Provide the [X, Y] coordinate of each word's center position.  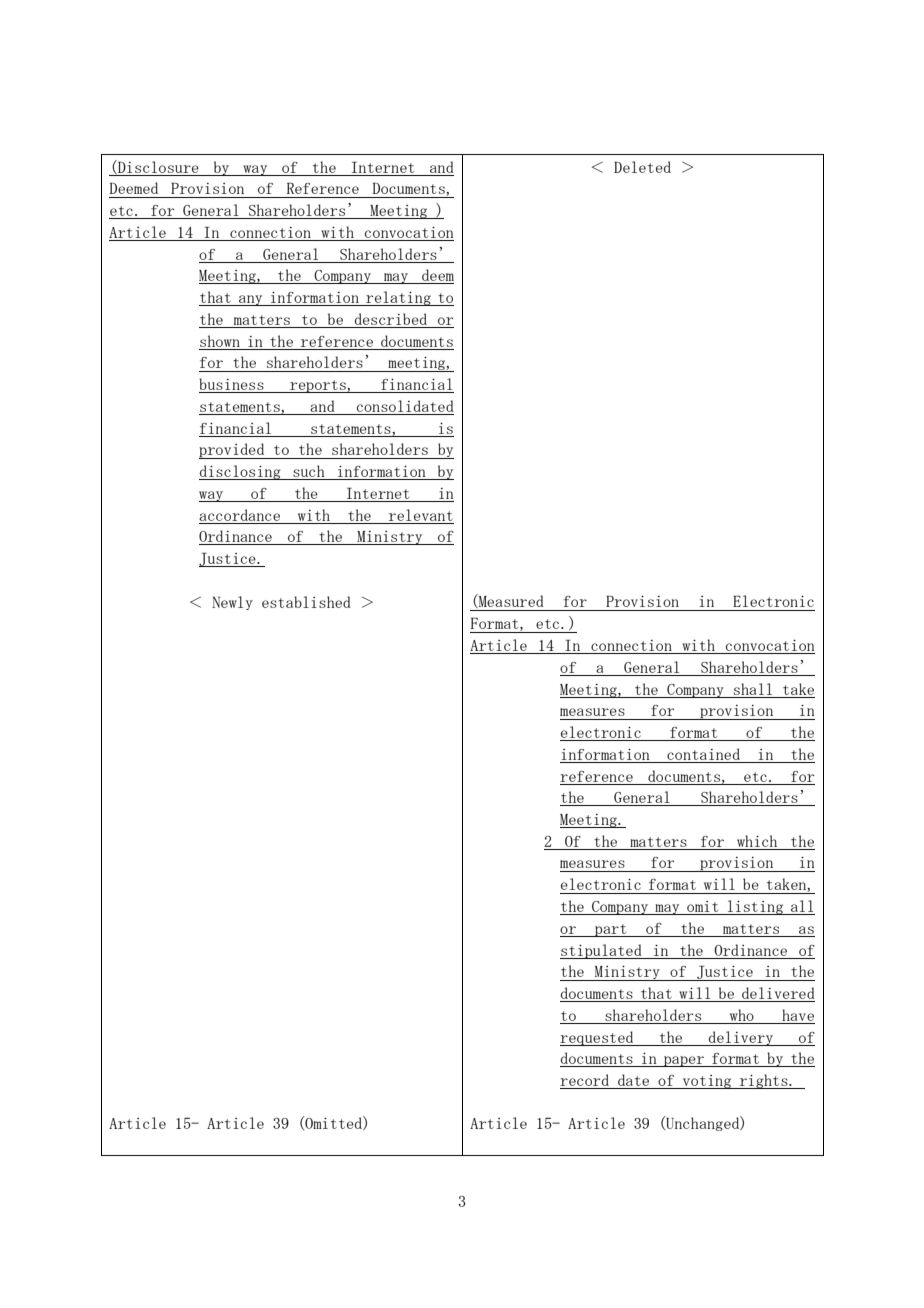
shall [753, 689]
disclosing [241, 472]
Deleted [642, 167]
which [757, 841]
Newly [232, 603]
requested [598, 1038]
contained [703, 754]
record [584, 1080]
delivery [741, 1038]
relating [398, 298]
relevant [421, 515]
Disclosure [157, 167]
